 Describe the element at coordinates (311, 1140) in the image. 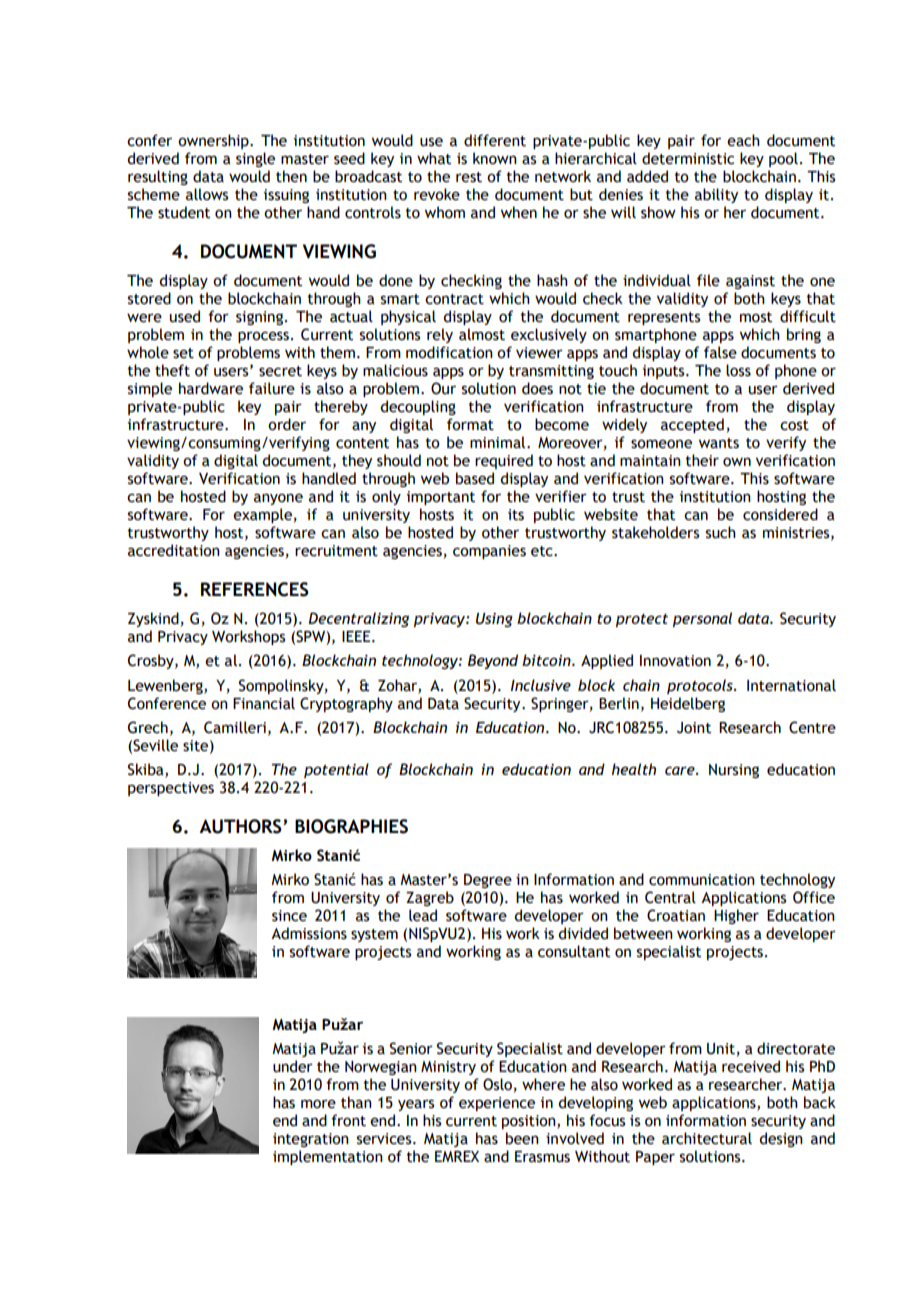

I see `integration` at that location.
